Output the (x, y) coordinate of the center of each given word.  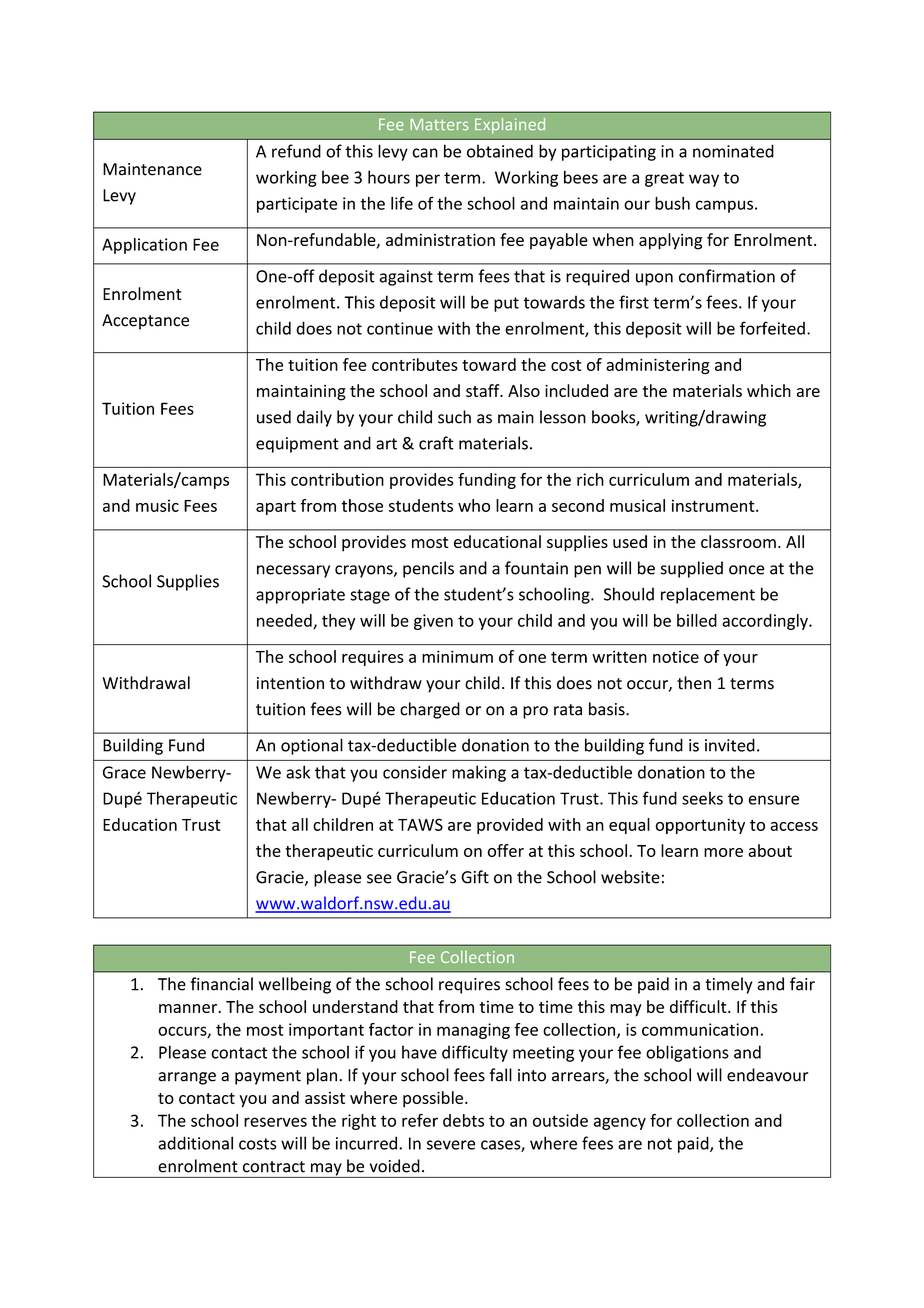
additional (195, 1143)
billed (697, 620)
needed (285, 621)
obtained (500, 151)
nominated (733, 151)
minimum (457, 656)
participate (297, 205)
